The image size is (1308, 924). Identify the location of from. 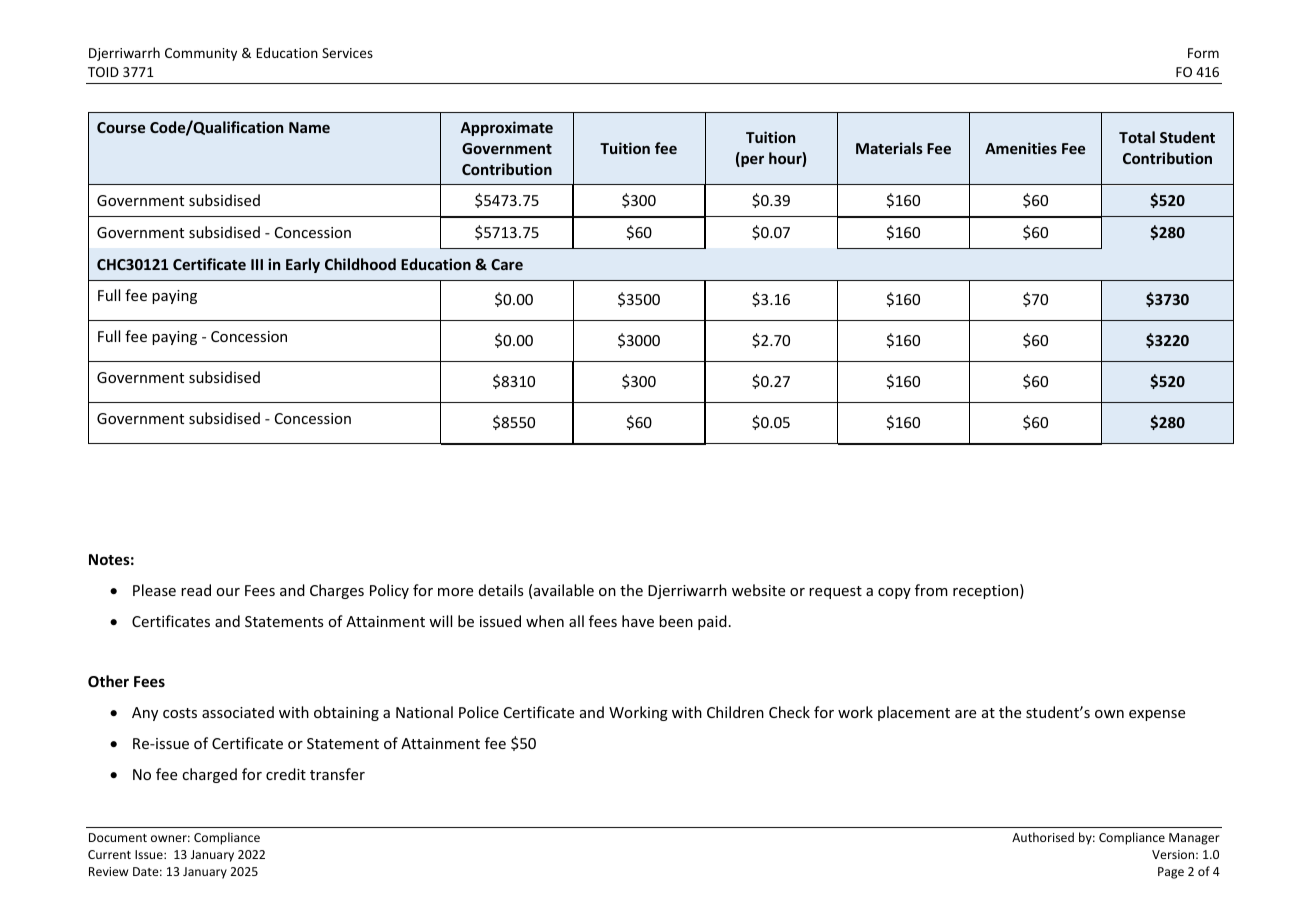
(931, 590).
